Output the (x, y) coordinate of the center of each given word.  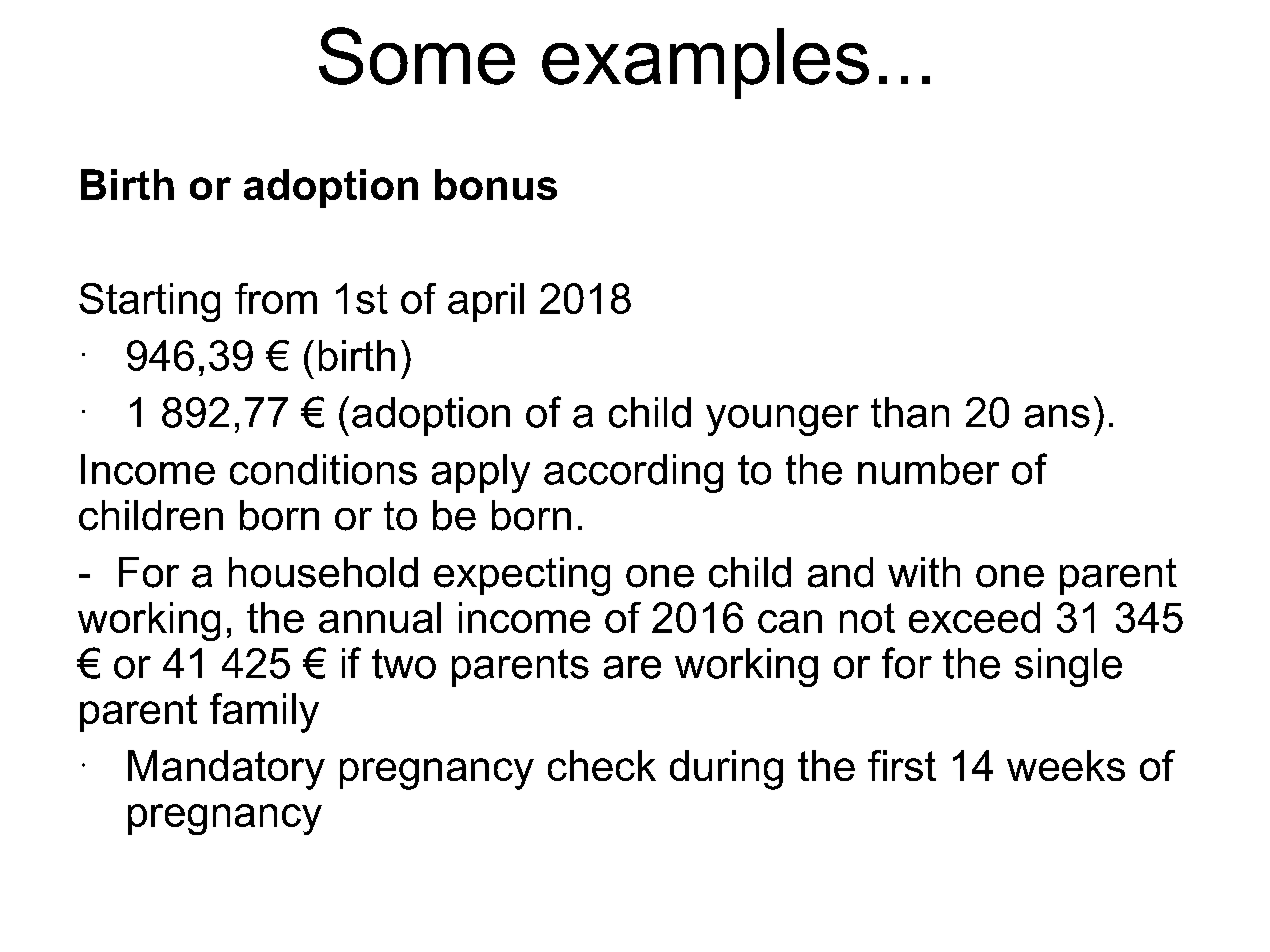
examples (705, 63)
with (924, 572)
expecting (522, 576)
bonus (496, 184)
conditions (323, 469)
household (323, 572)
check (602, 765)
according (633, 473)
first (902, 765)
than (910, 412)
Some (417, 56)
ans (1057, 416)
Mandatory (226, 770)
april (486, 302)
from (276, 298)
